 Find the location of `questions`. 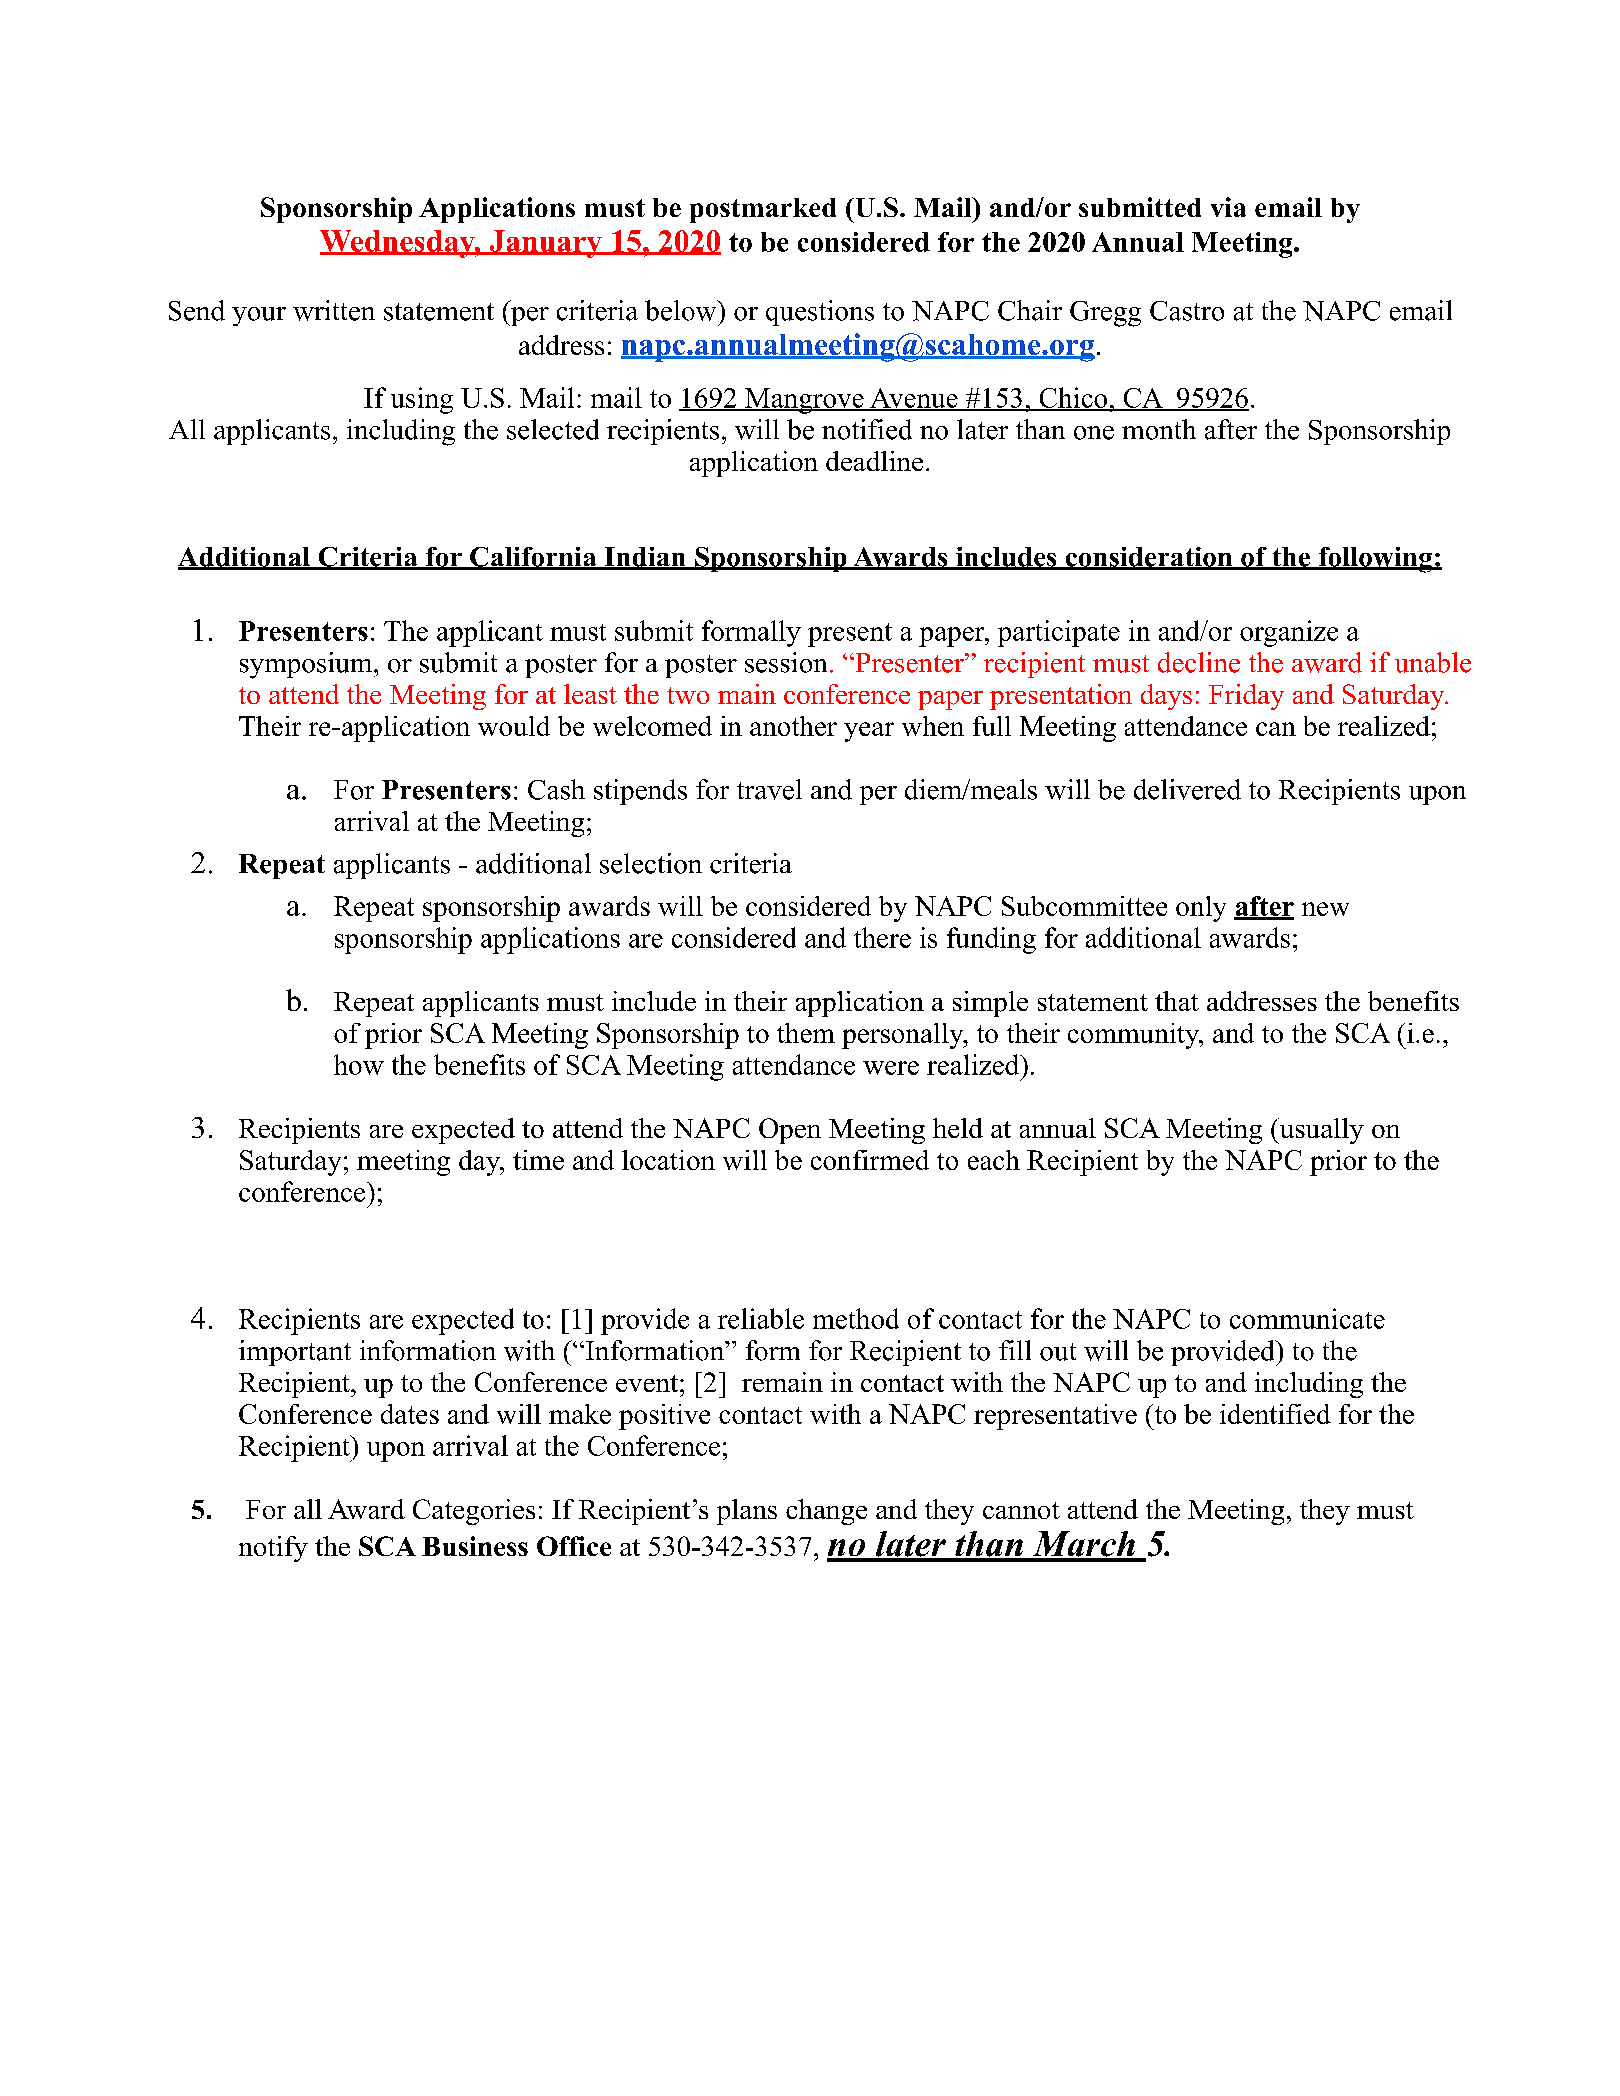

questions is located at coordinates (820, 313).
